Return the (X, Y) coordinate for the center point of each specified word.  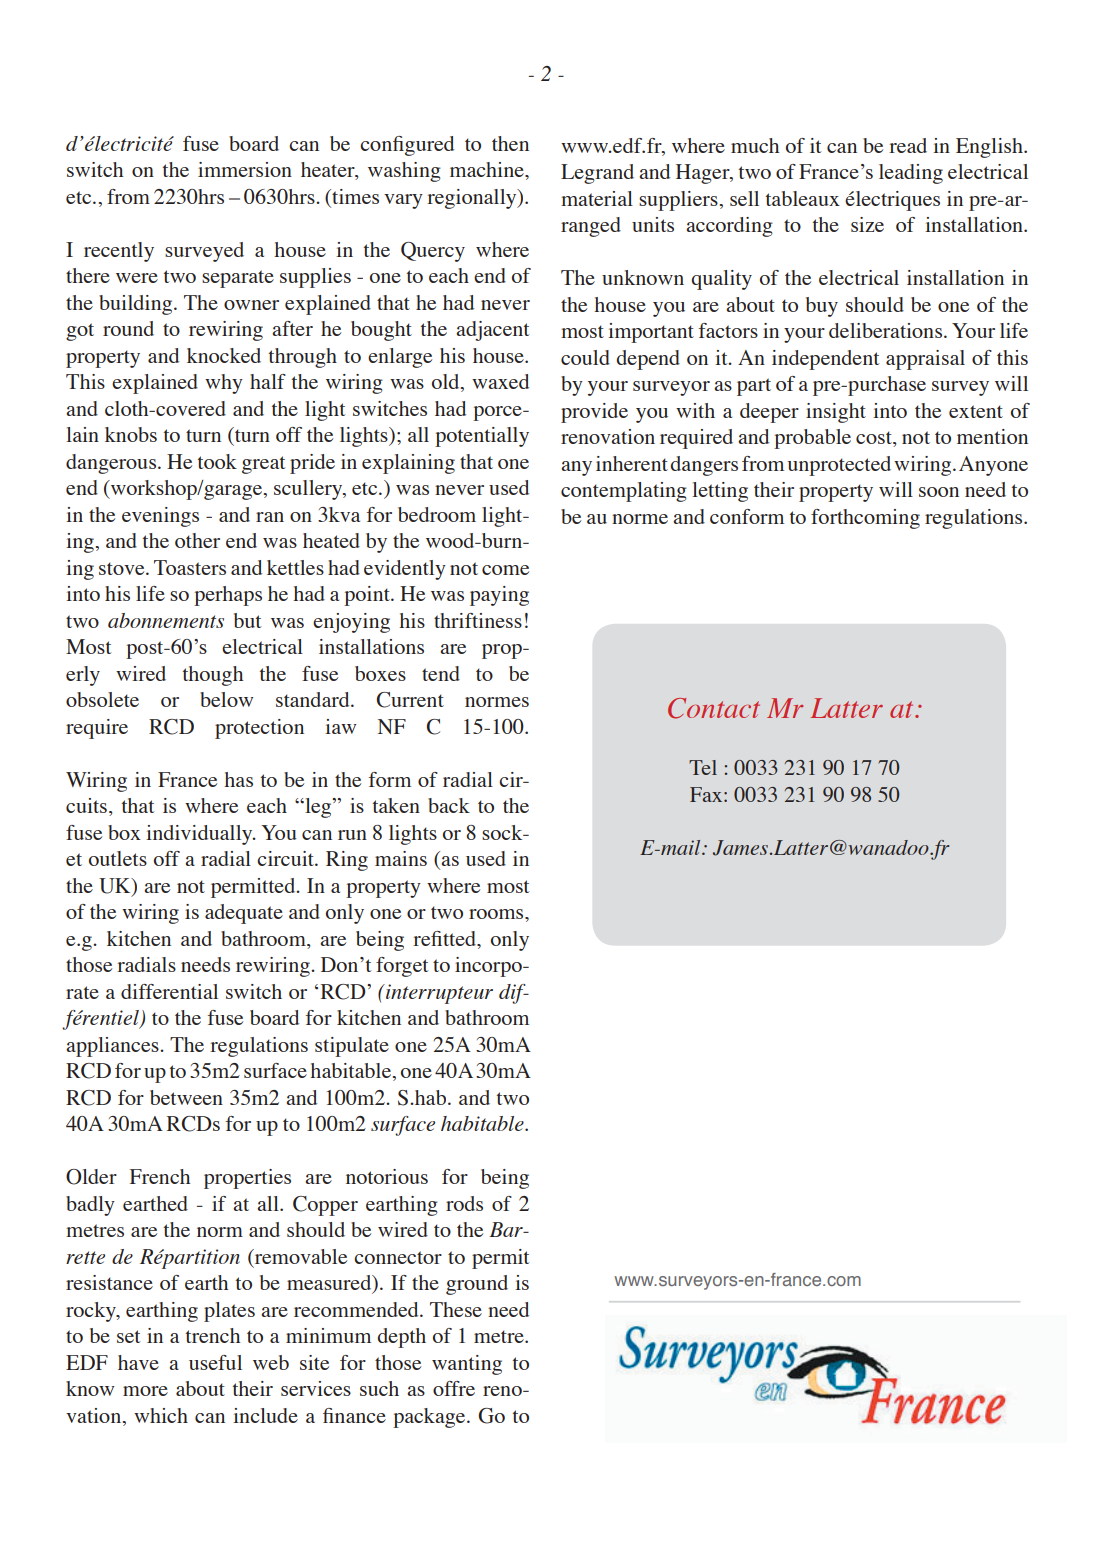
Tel (703, 767)
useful (215, 1362)
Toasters (190, 567)
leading (911, 174)
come (505, 570)
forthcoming (865, 519)
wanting (467, 1365)
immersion (245, 169)
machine (488, 169)
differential (169, 991)
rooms (497, 914)
